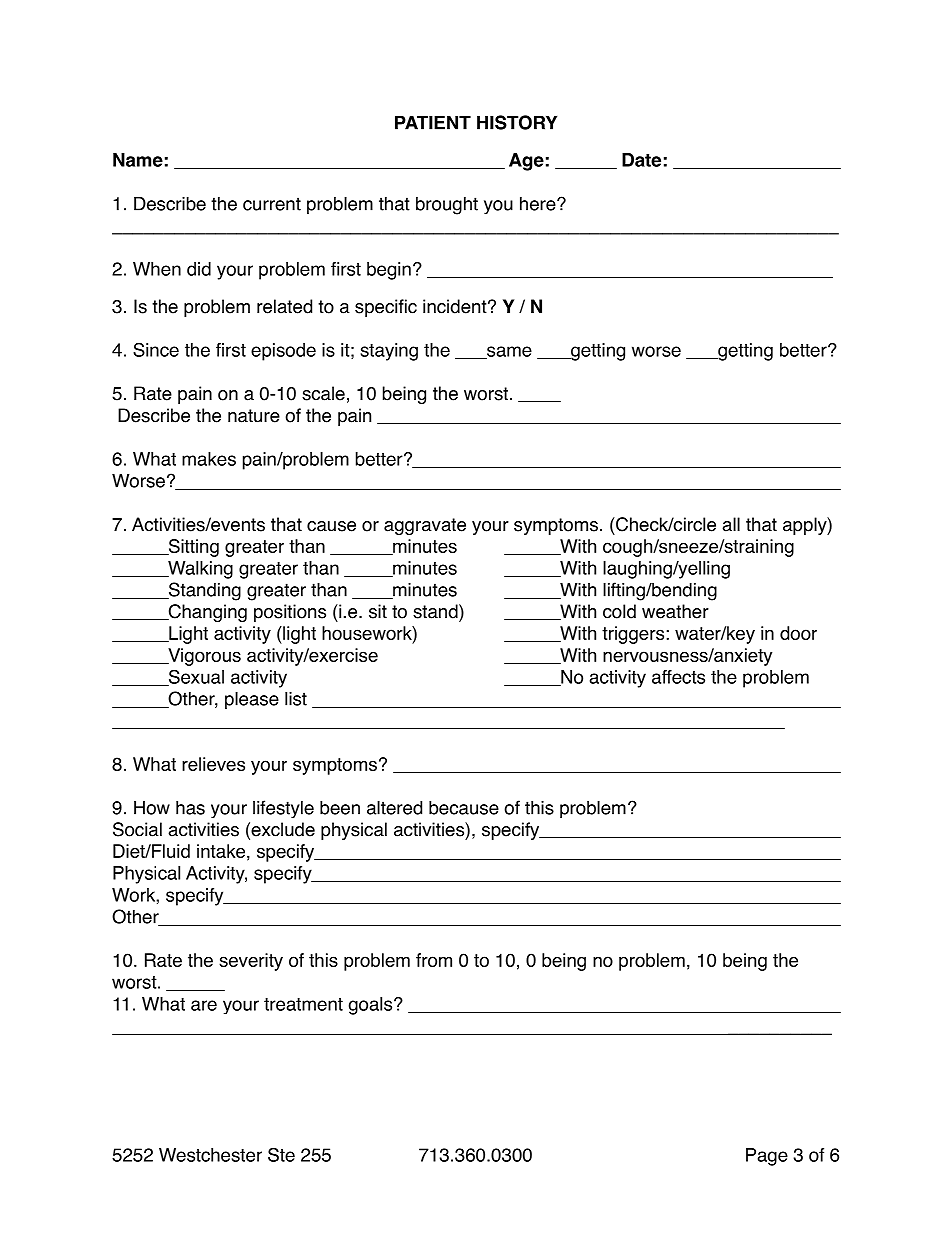 The height and width of the document is (1233, 952). Describe the element at coordinates (372, 1006) in the document. I see `goals` at that location.
